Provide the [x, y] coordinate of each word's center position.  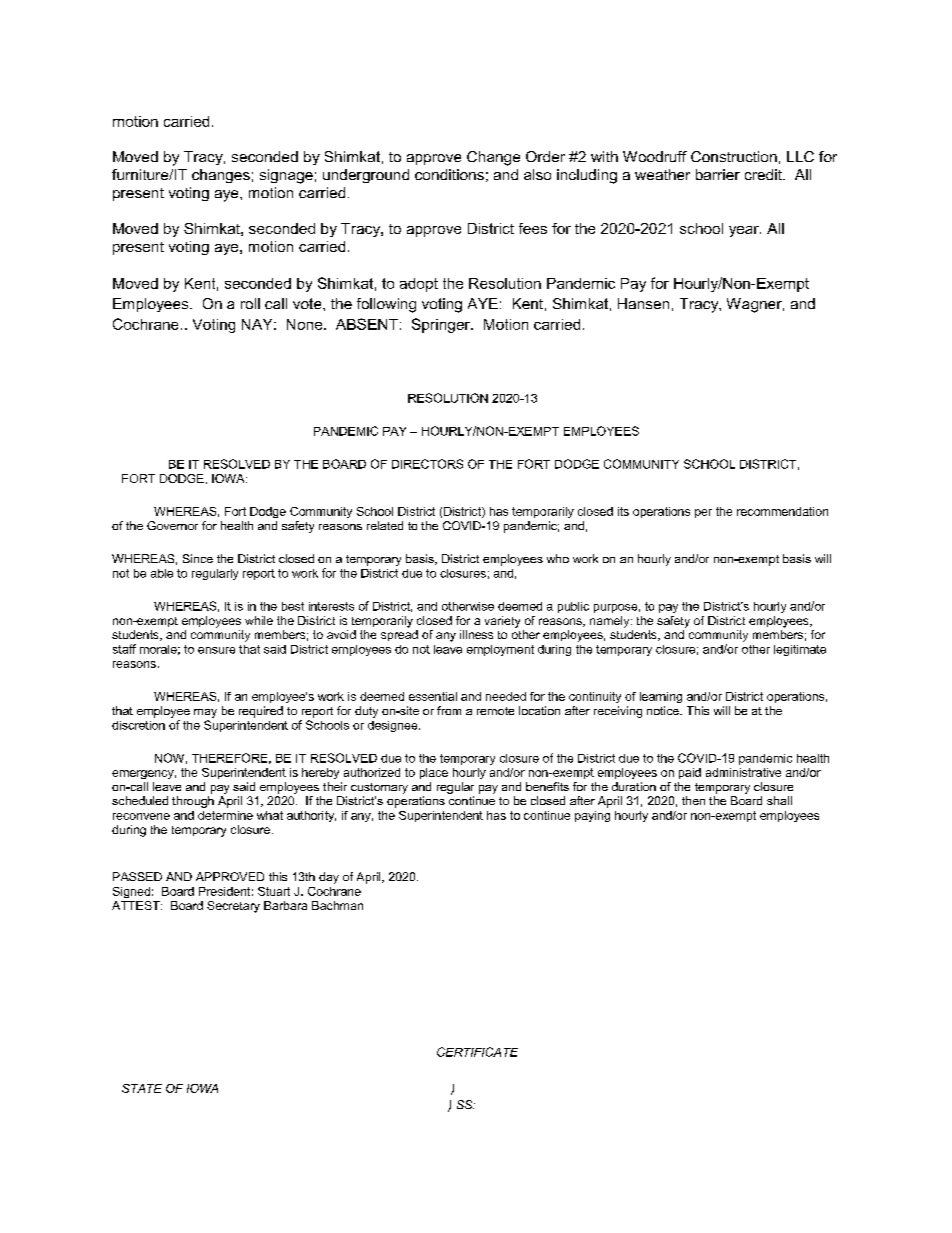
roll [250, 303]
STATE [142, 1088]
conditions [449, 174]
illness [476, 634]
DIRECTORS [427, 464]
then [693, 800]
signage [286, 176]
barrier [718, 174]
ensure [216, 650]
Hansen [643, 303]
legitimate [800, 650]
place [434, 773]
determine [225, 815]
